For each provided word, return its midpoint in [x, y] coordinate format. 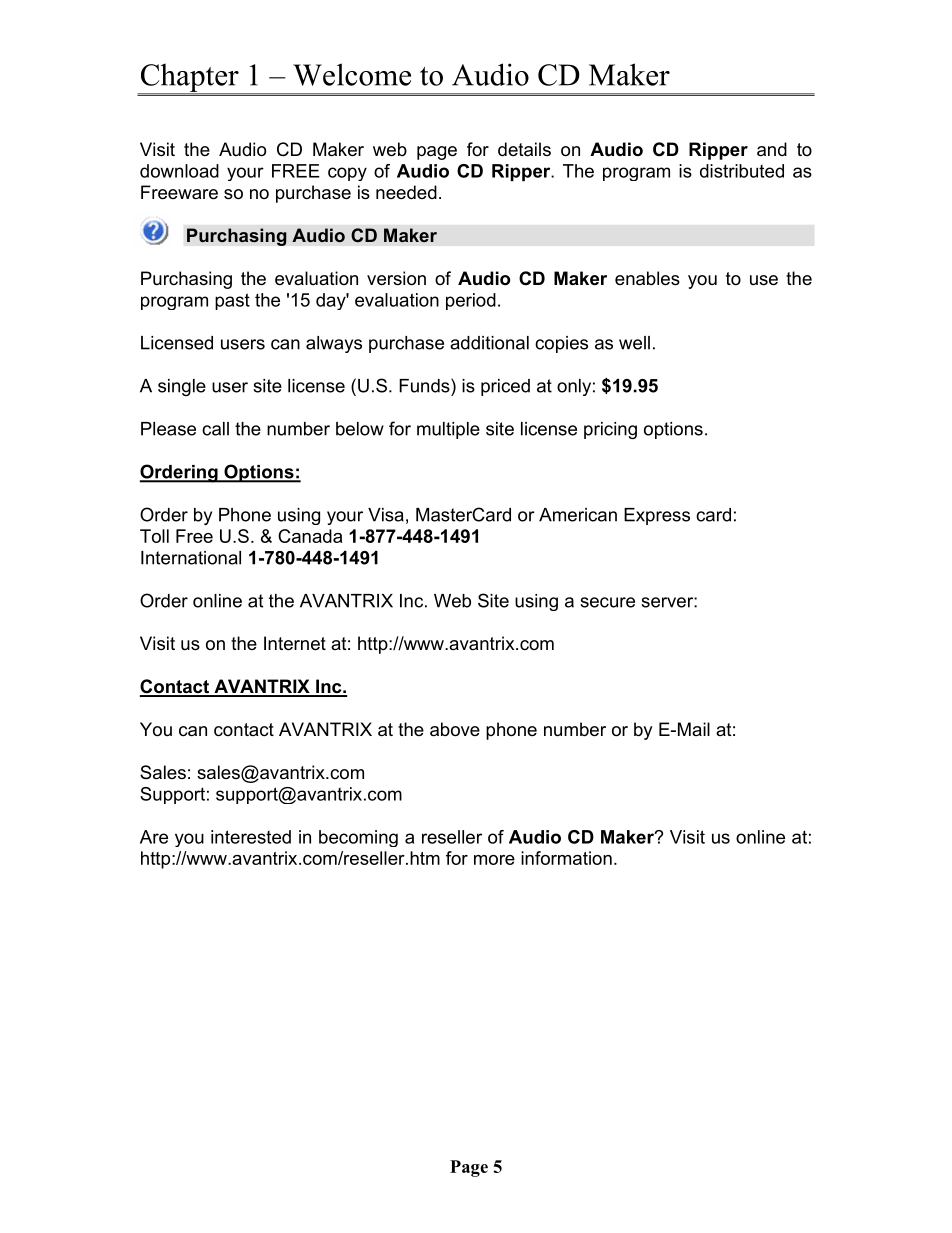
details [524, 149]
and [772, 149]
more [494, 860]
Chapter [189, 79]
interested [251, 837]
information [566, 858]
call [215, 429]
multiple [448, 430]
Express [657, 516]
